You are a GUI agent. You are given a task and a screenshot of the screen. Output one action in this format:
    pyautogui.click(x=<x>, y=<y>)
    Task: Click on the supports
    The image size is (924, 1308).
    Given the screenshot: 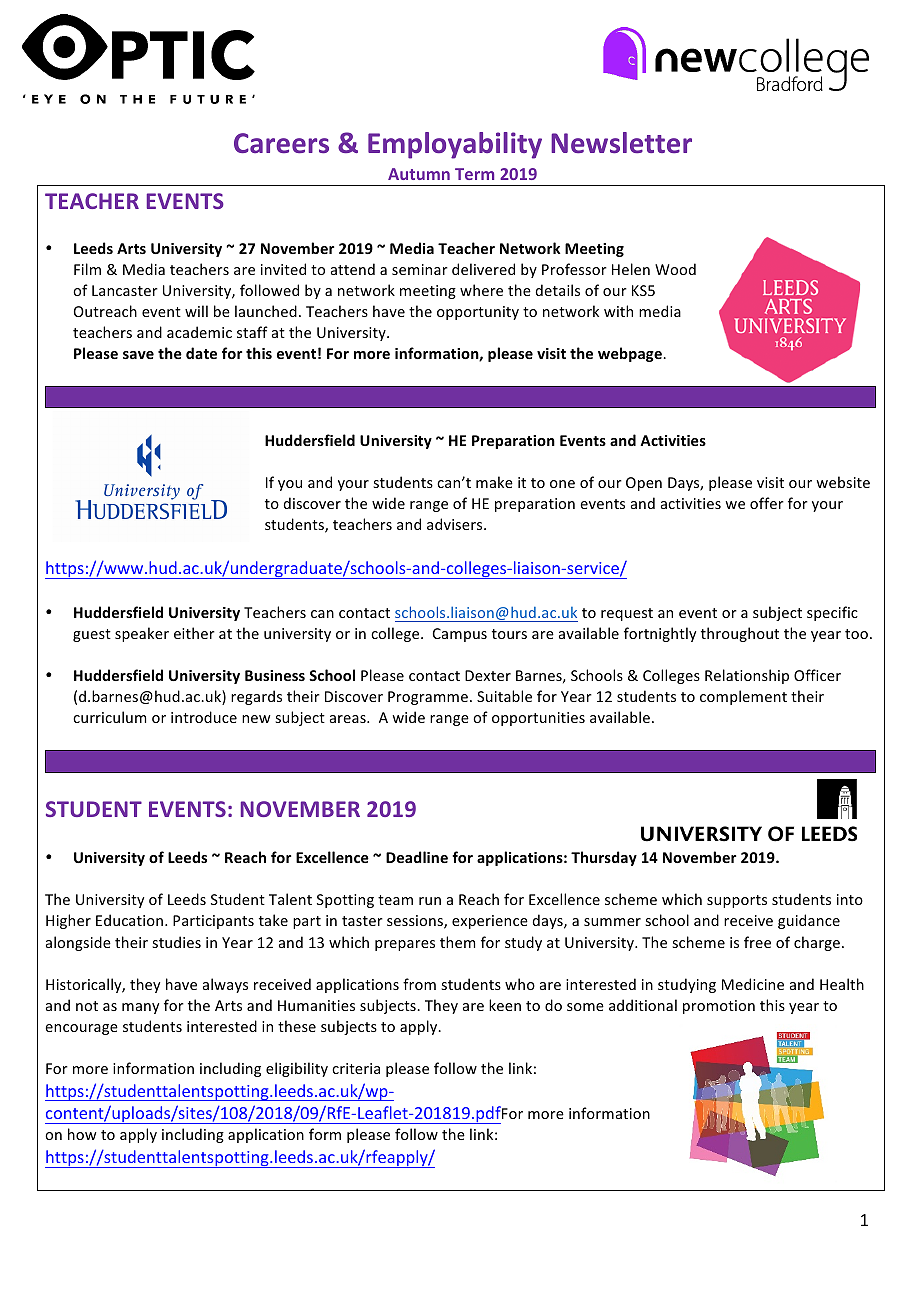 What is the action you would take?
    pyautogui.click(x=737, y=901)
